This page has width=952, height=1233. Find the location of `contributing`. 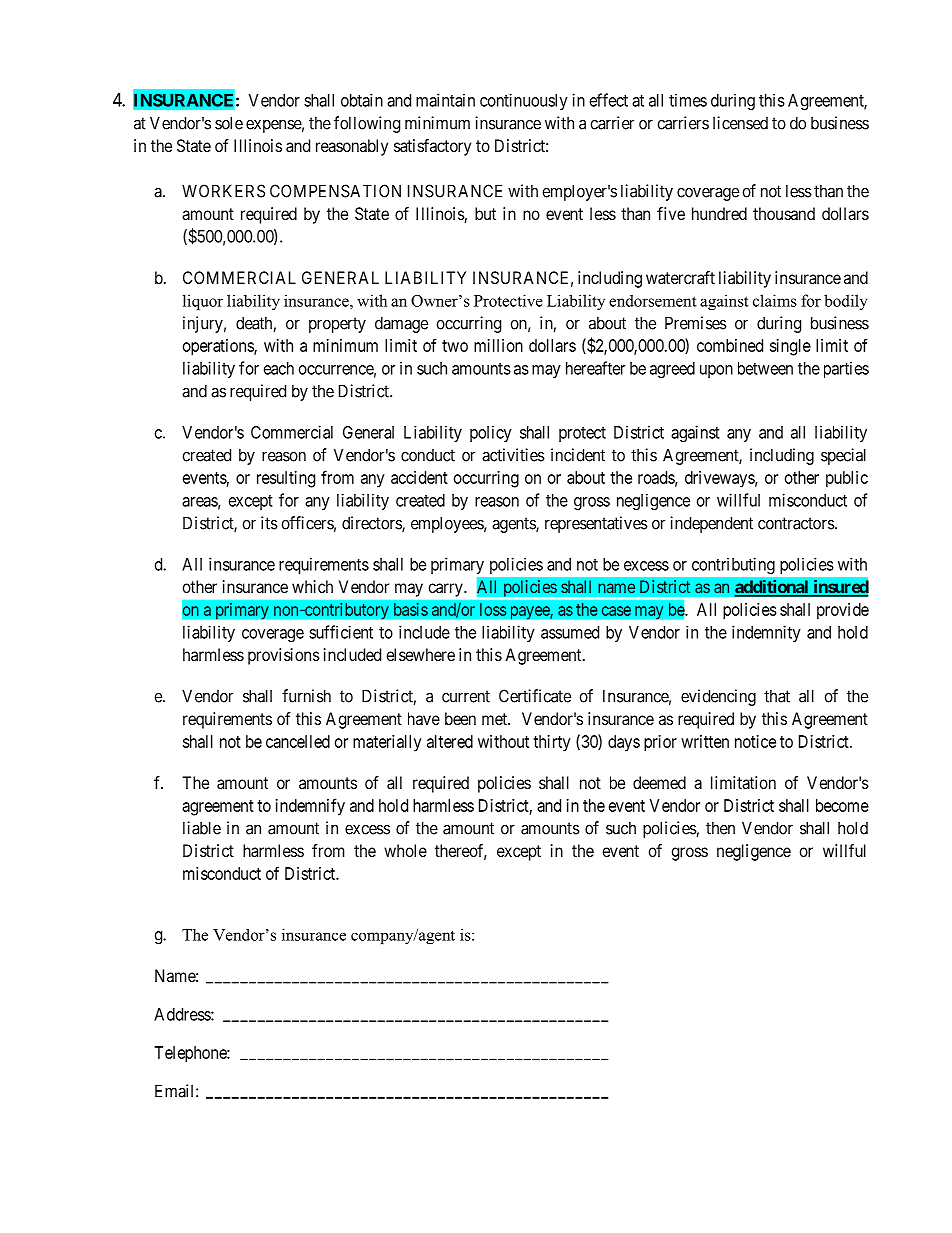

contributing is located at coordinates (733, 566).
